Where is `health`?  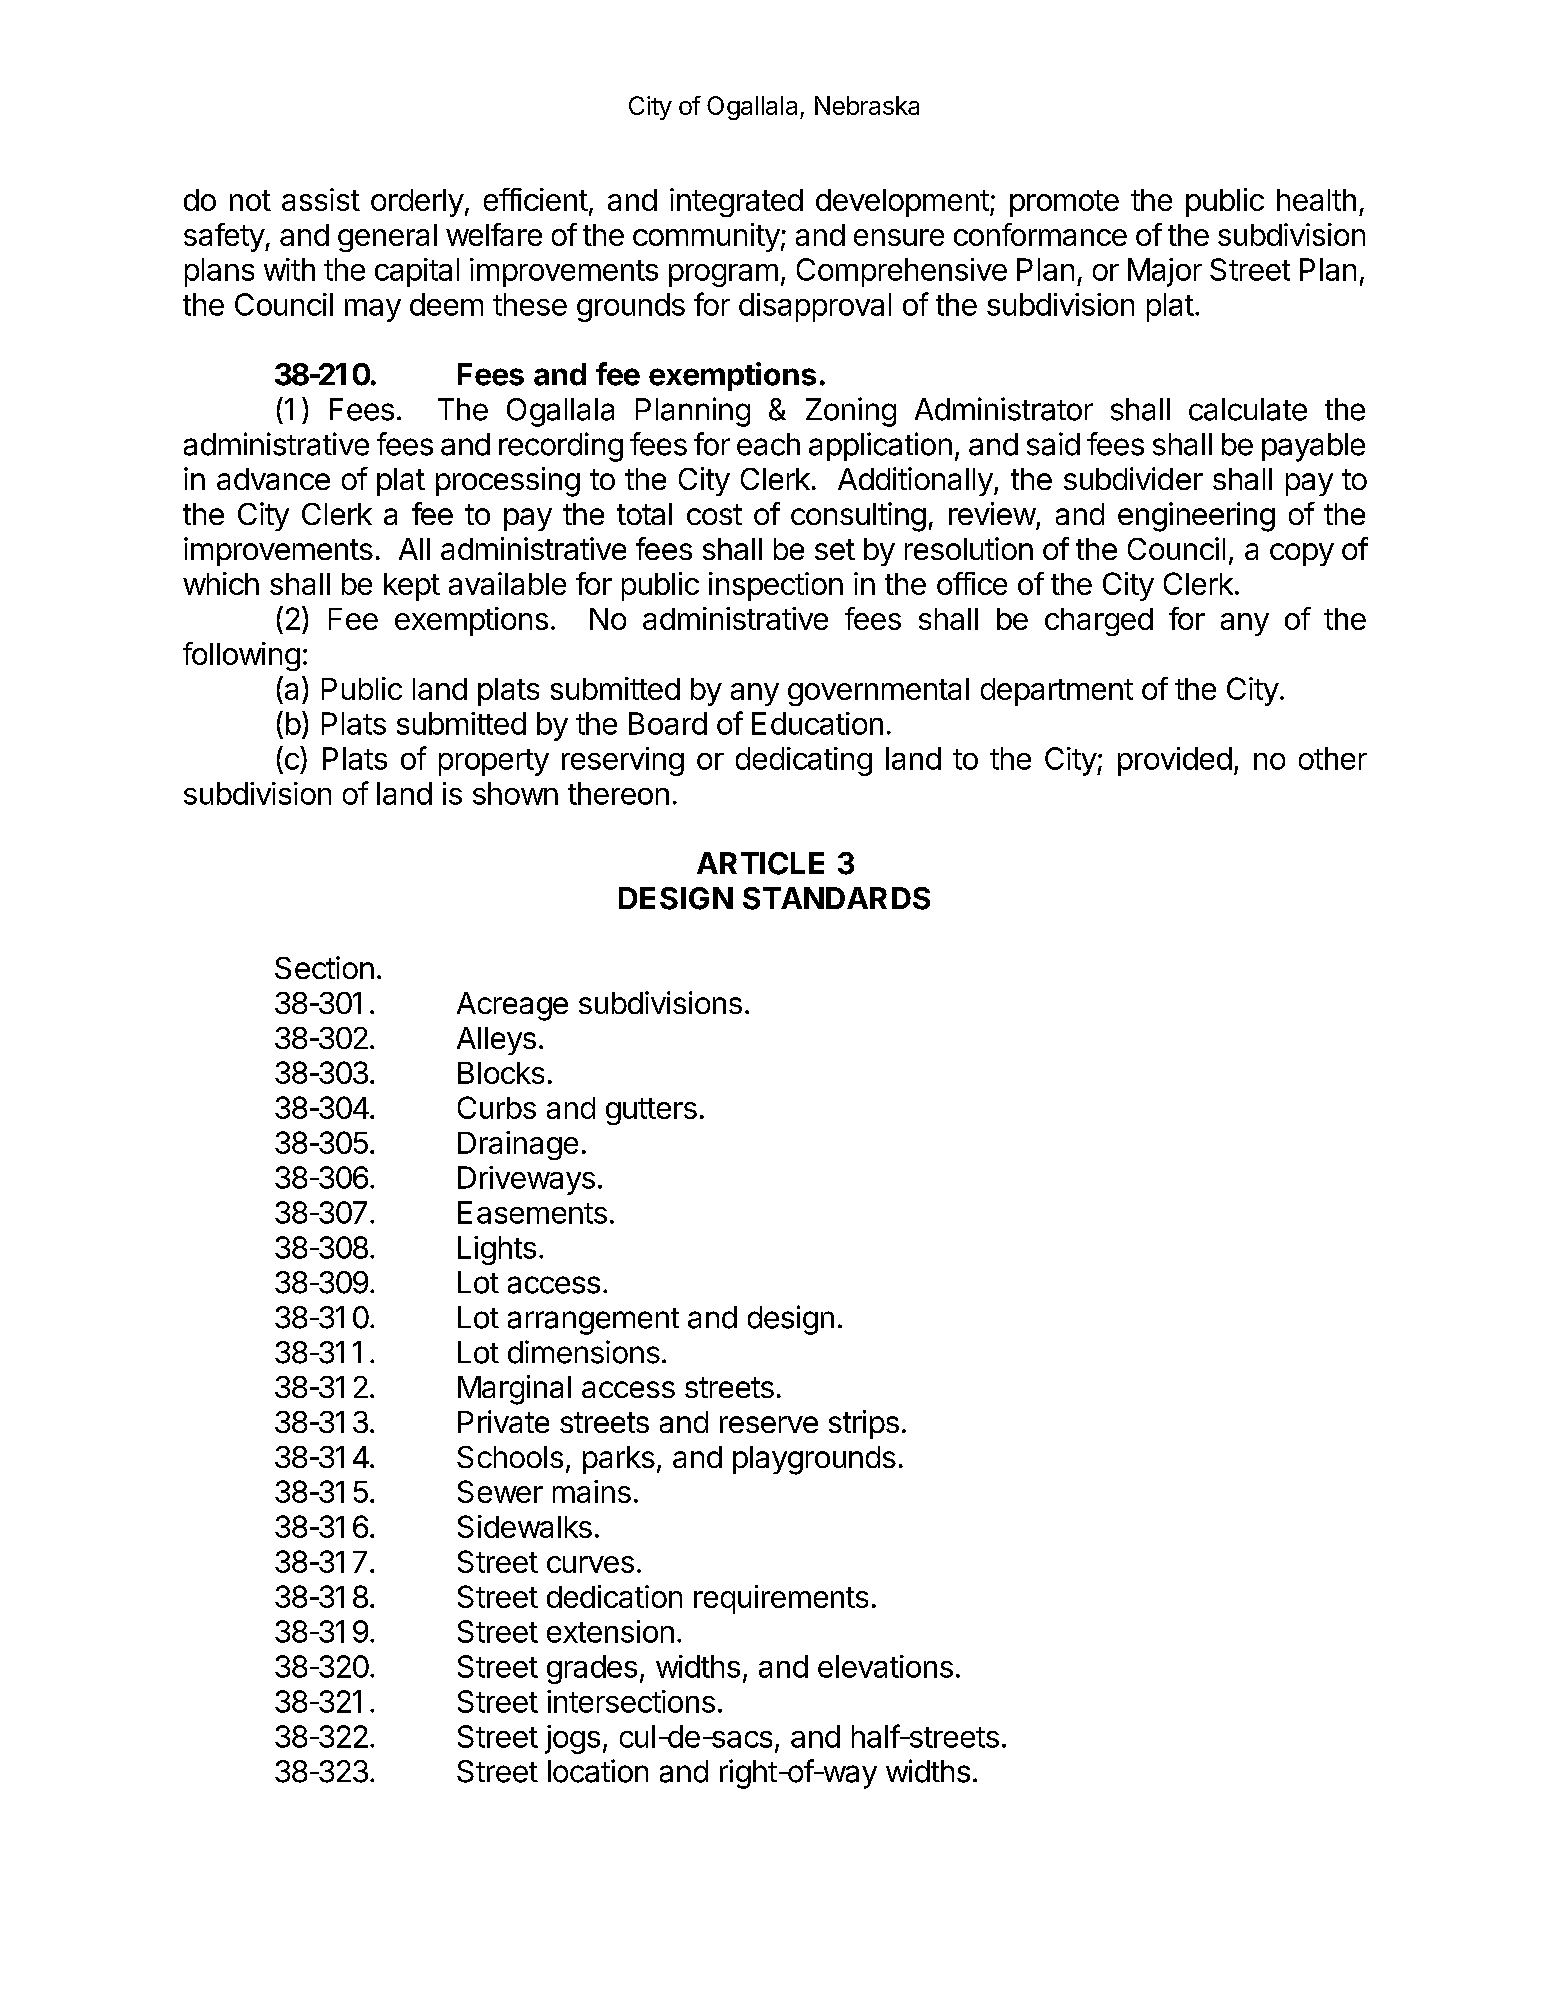
health is located at coordinates (1316, 200).
